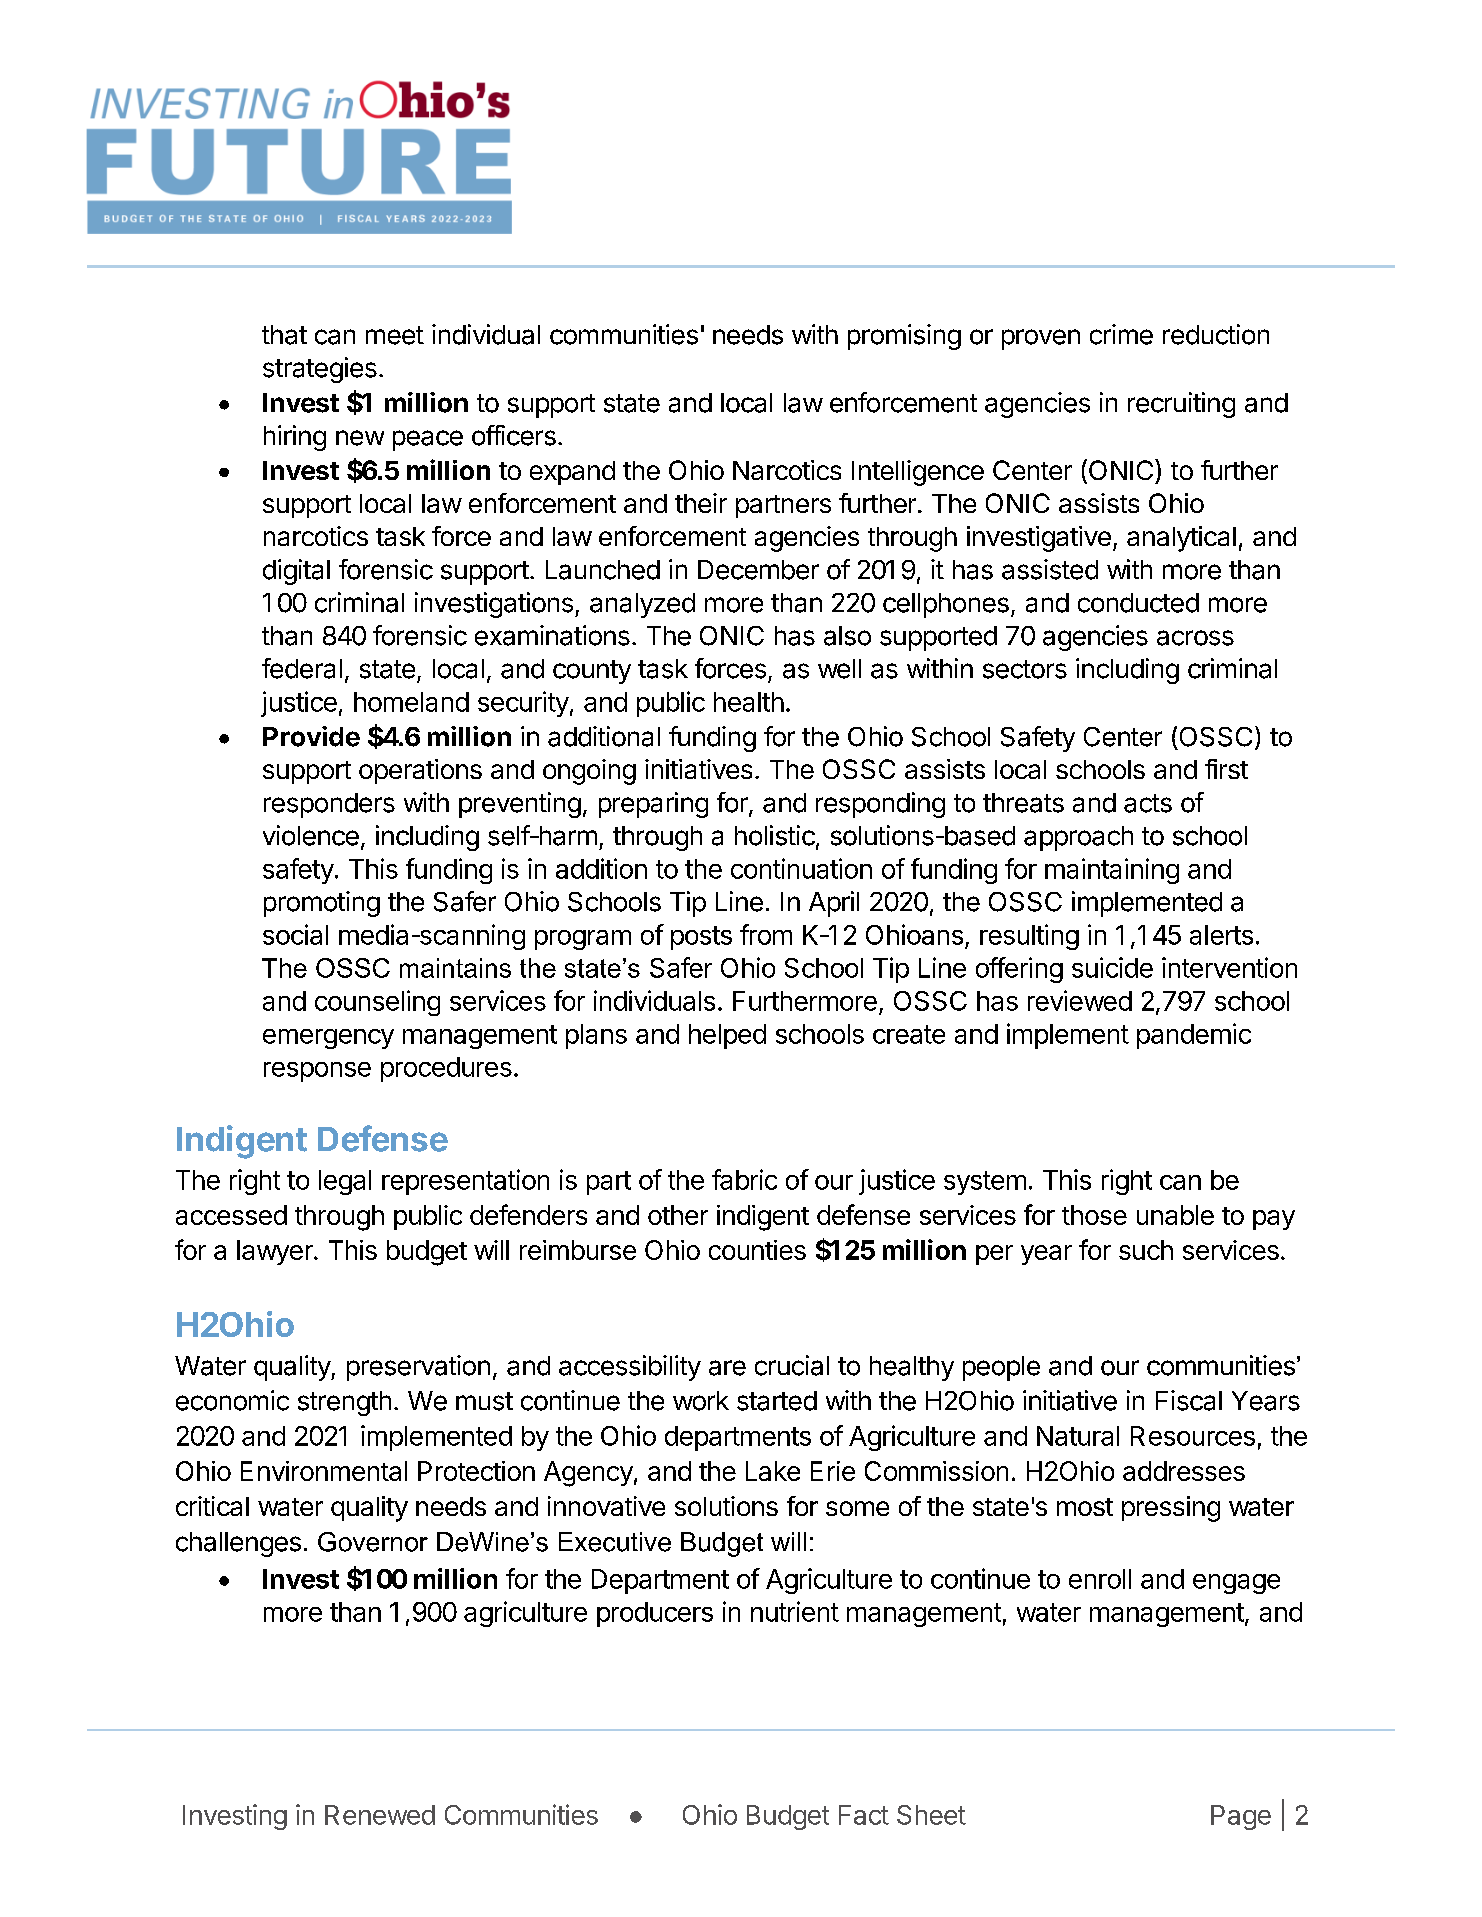  I want to click on lawyer, so click(276, 1252).
